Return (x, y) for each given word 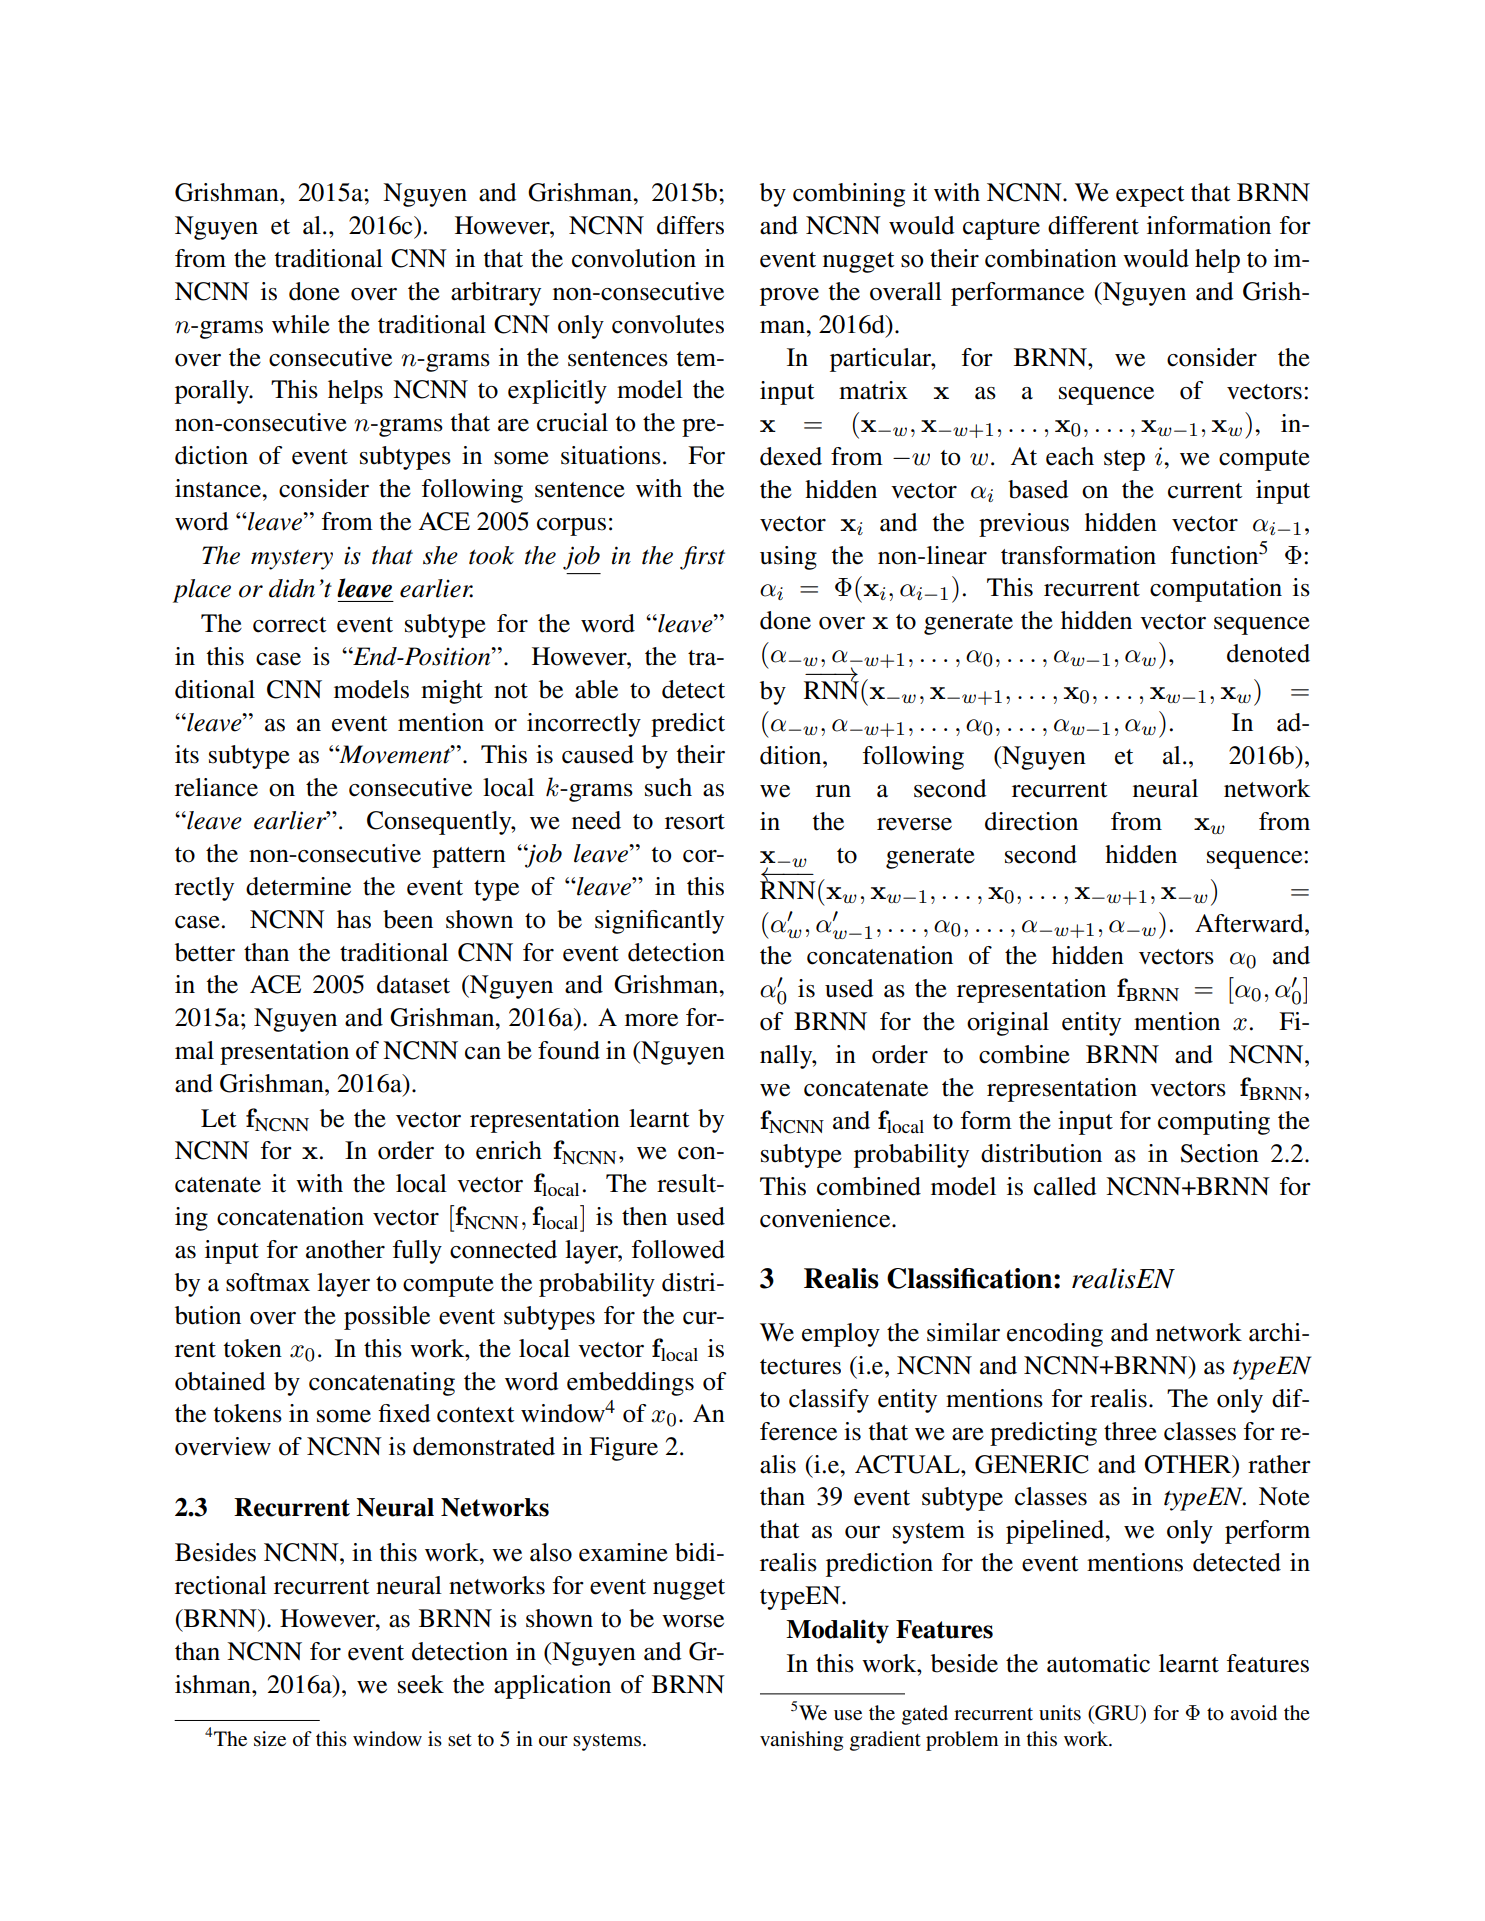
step (1124, 460)
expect (1150, 196)
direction (1031, 821)
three (1130, 1431)
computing (1214, 1123)
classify (829, 1401)
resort (695, 822)
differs (690, 225)
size (270, 1739)
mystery (292, 560)
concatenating (382, 1384)
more (651, 1020)
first (702, 558)
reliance (216, 787)
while (301, 324)
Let (219, 1118)
